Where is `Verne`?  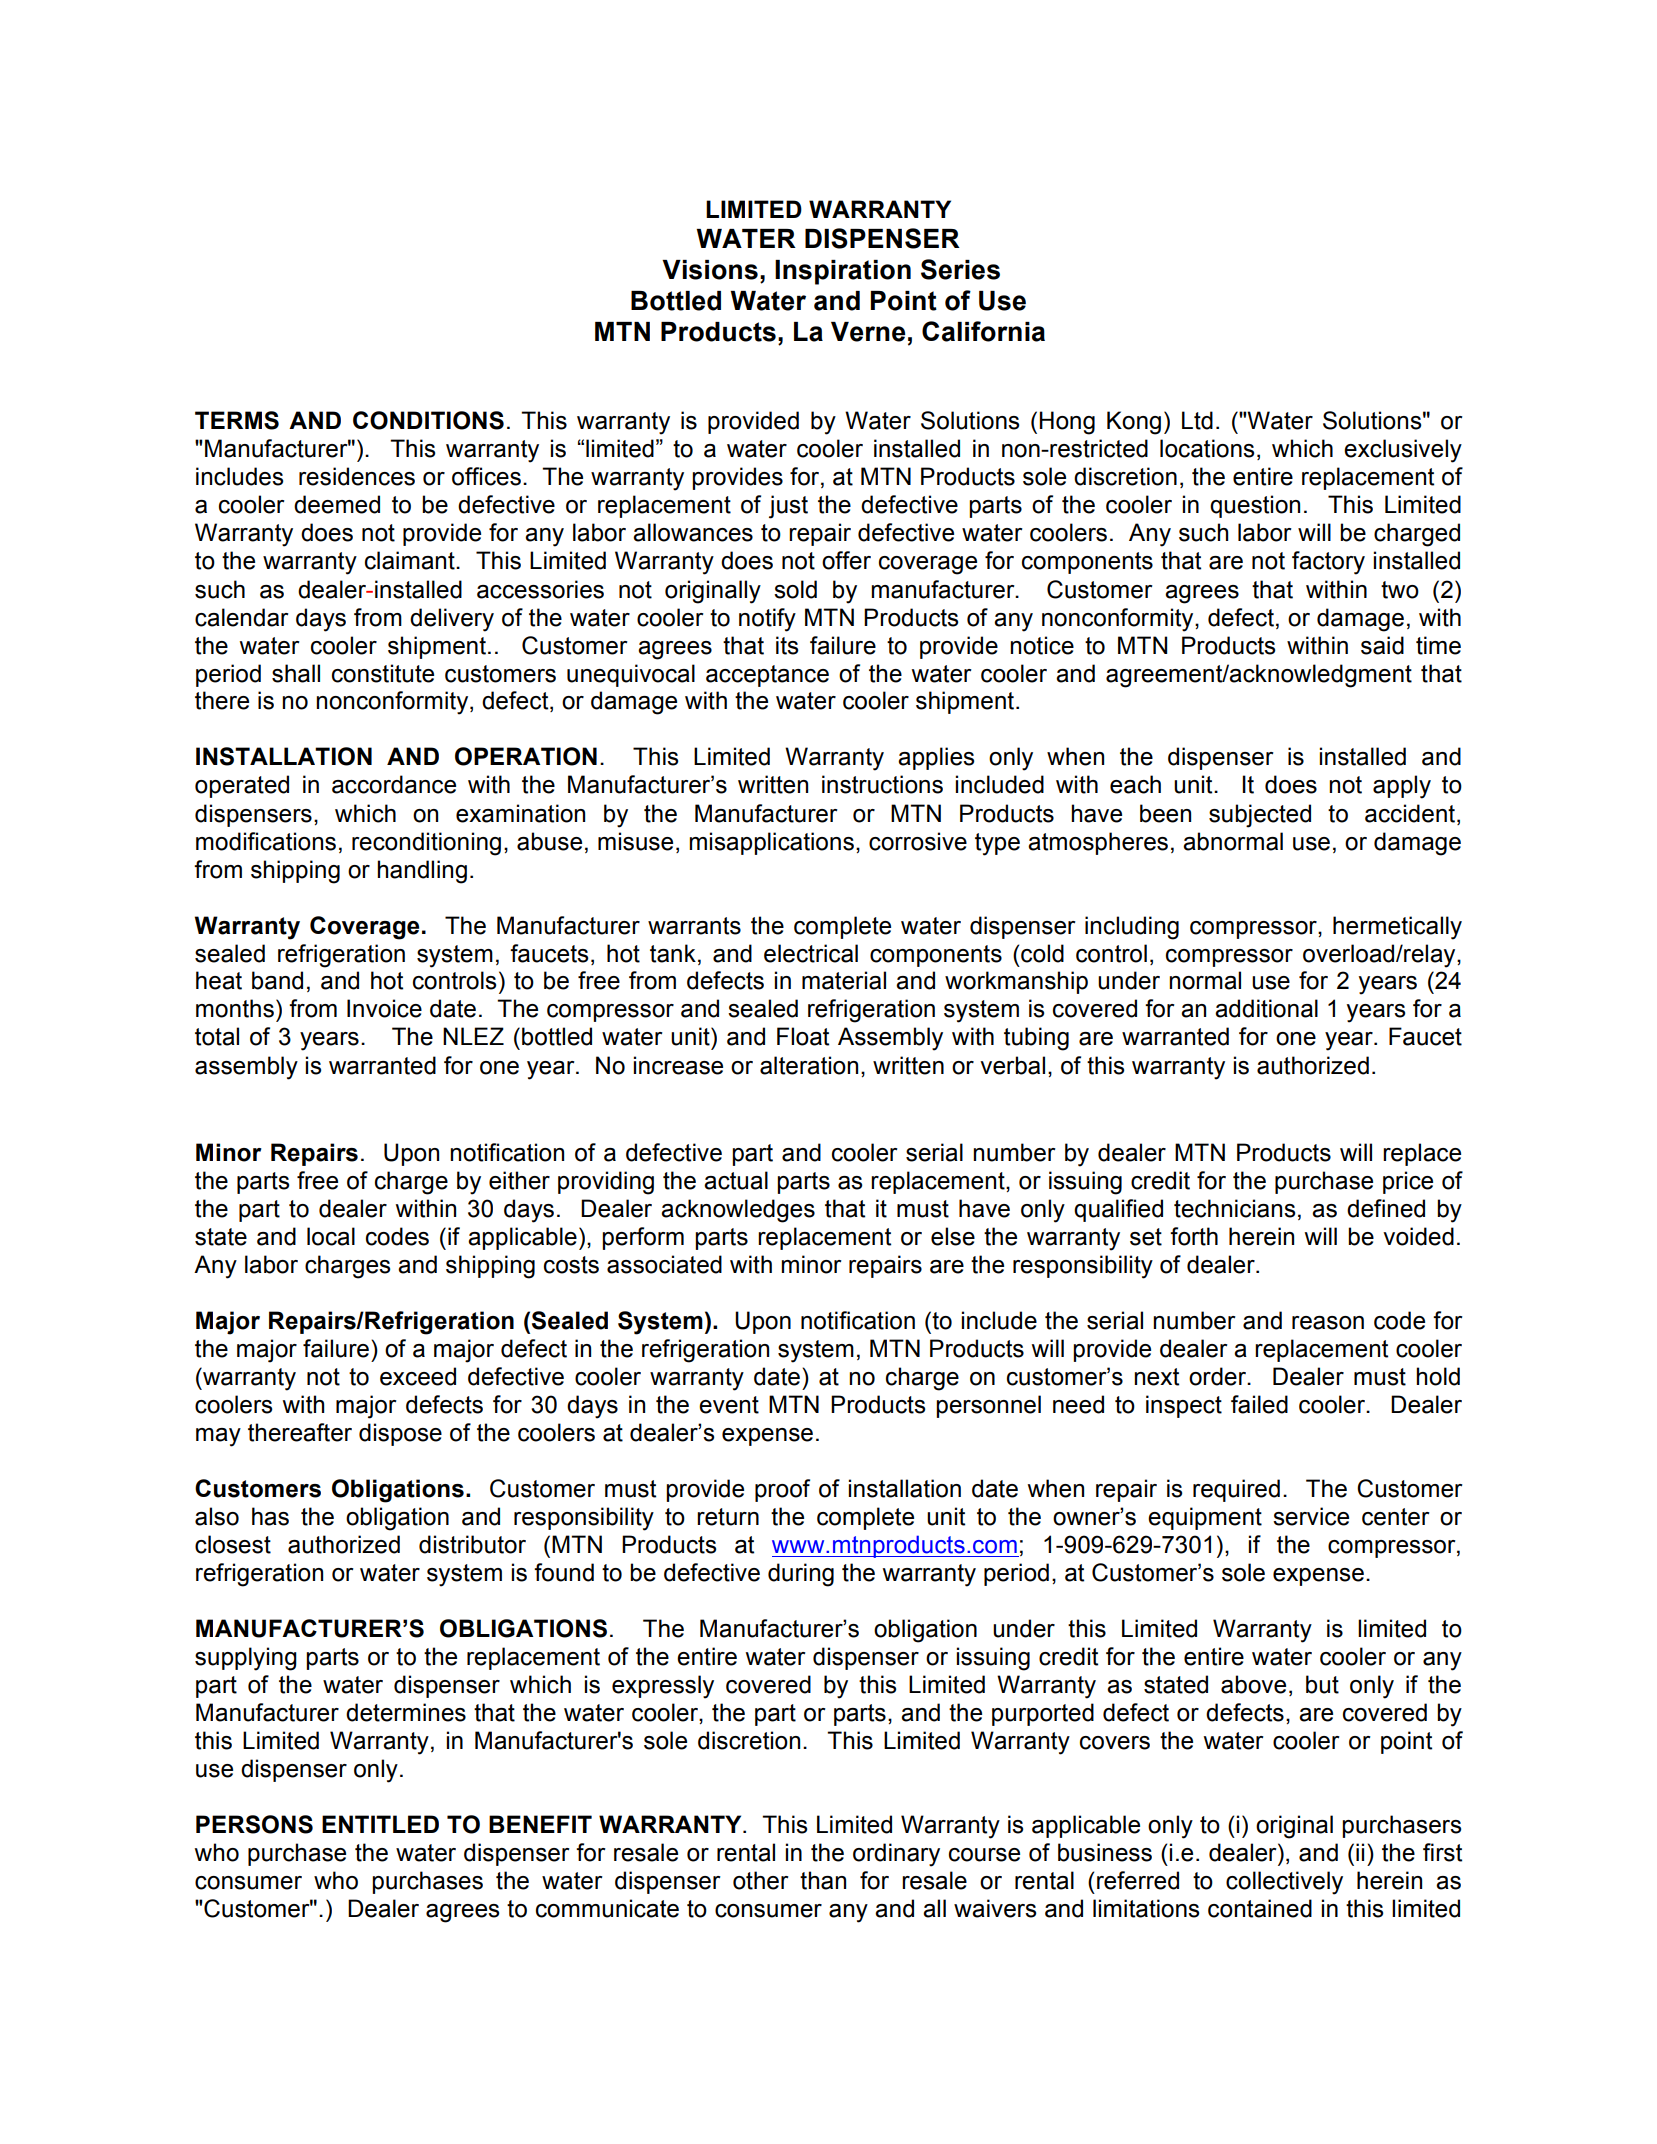 Verne is located at coordinates (868, 332).
